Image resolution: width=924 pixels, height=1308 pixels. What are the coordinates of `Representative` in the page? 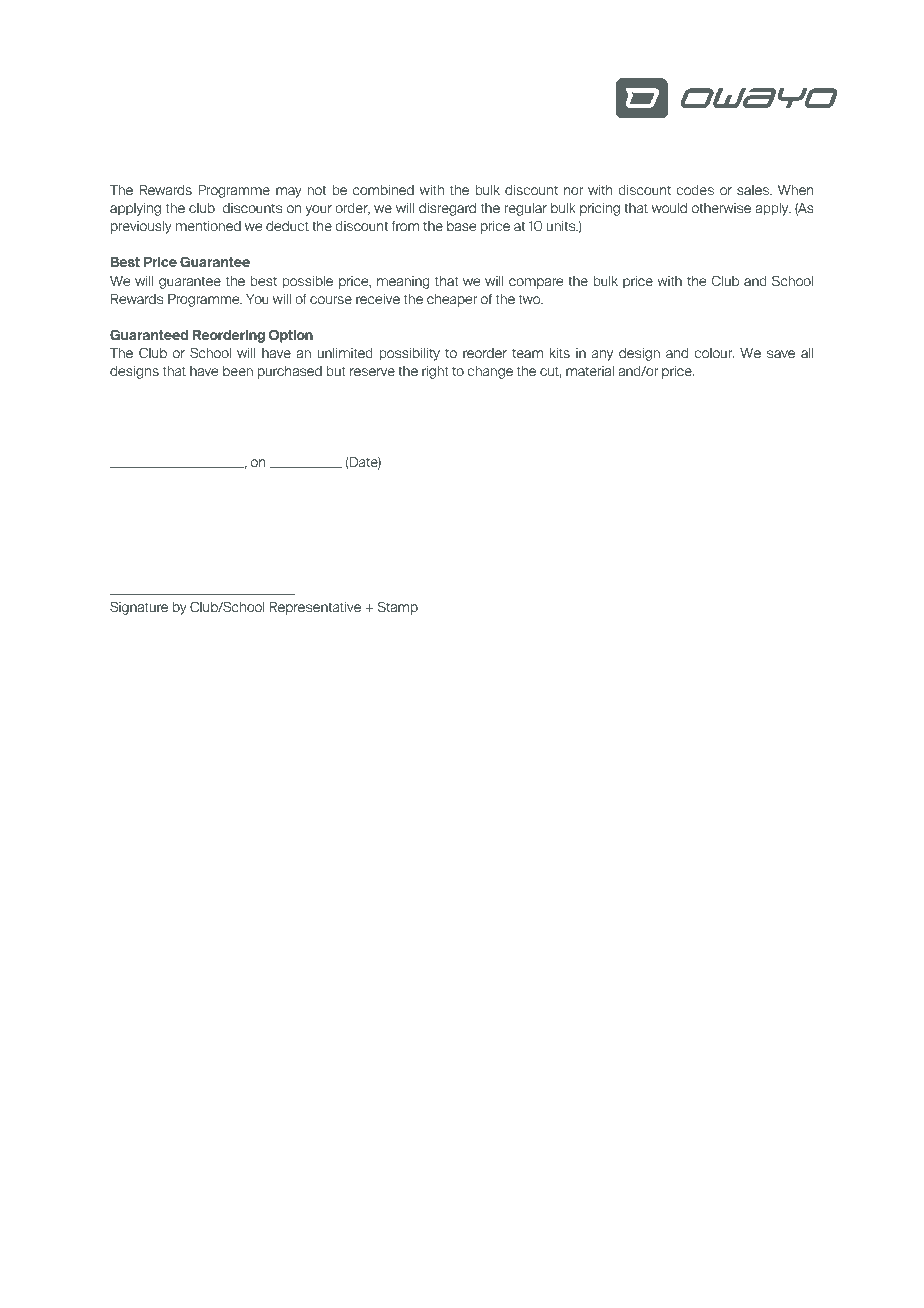 It's located at (315, 608).
